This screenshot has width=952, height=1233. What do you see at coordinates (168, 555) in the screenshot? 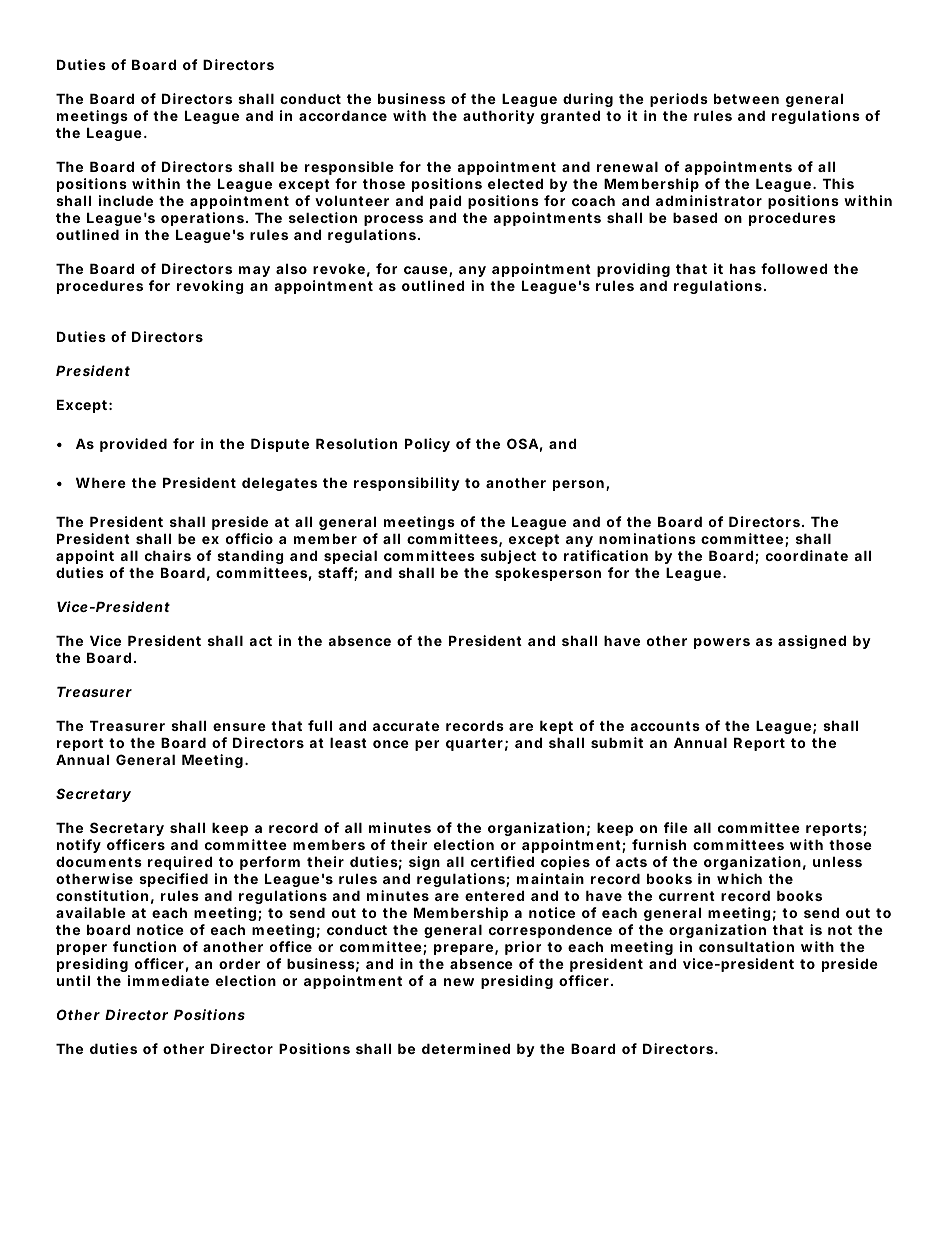
I see `chairs` at bounding box center [168, 555].
